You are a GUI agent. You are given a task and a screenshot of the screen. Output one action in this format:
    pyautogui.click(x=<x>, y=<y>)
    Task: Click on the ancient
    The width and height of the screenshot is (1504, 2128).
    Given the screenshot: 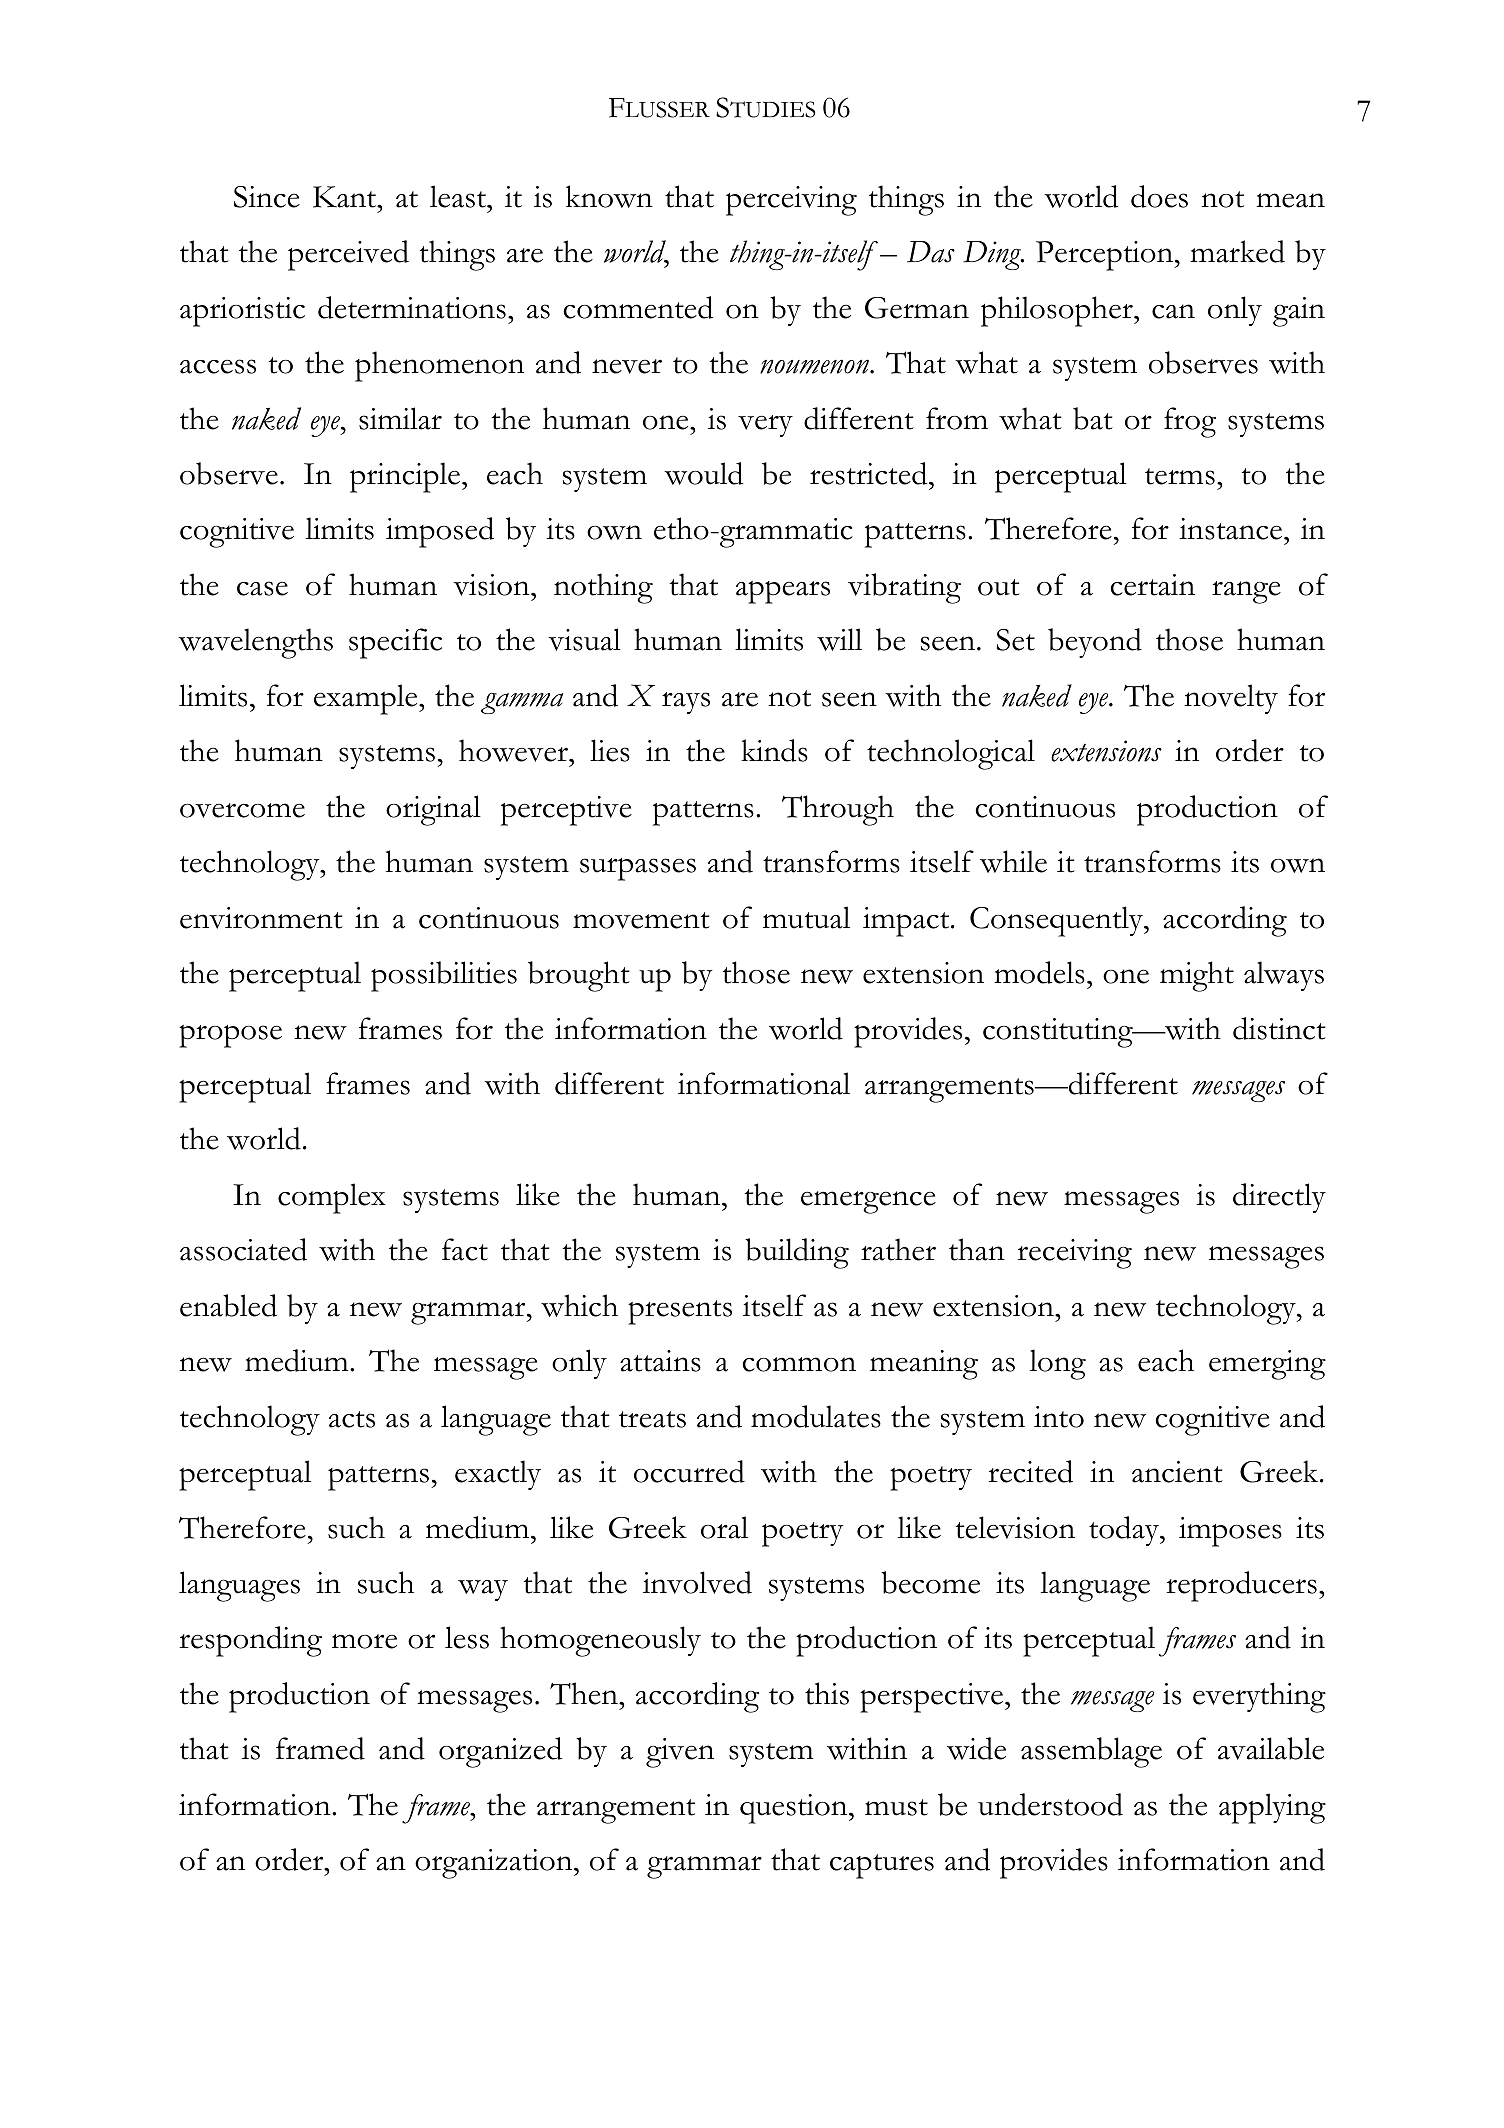 What is the action you would take?
    pyautogui.click(x=1177, y=1472)
